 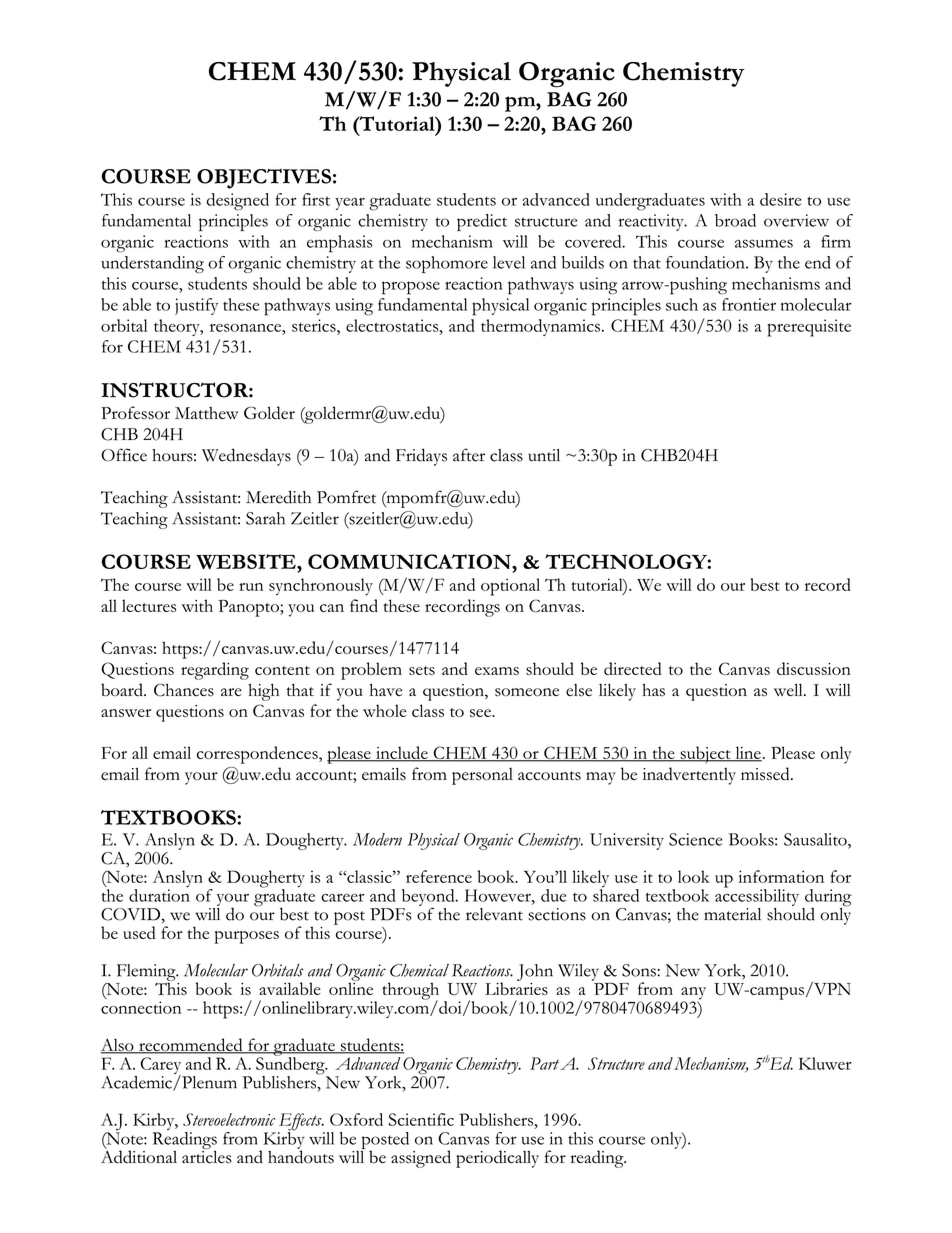 What do you see at coordinates (825, 1063) in the document?
I see `Kluwer` at bounding box center [825, 1063].
